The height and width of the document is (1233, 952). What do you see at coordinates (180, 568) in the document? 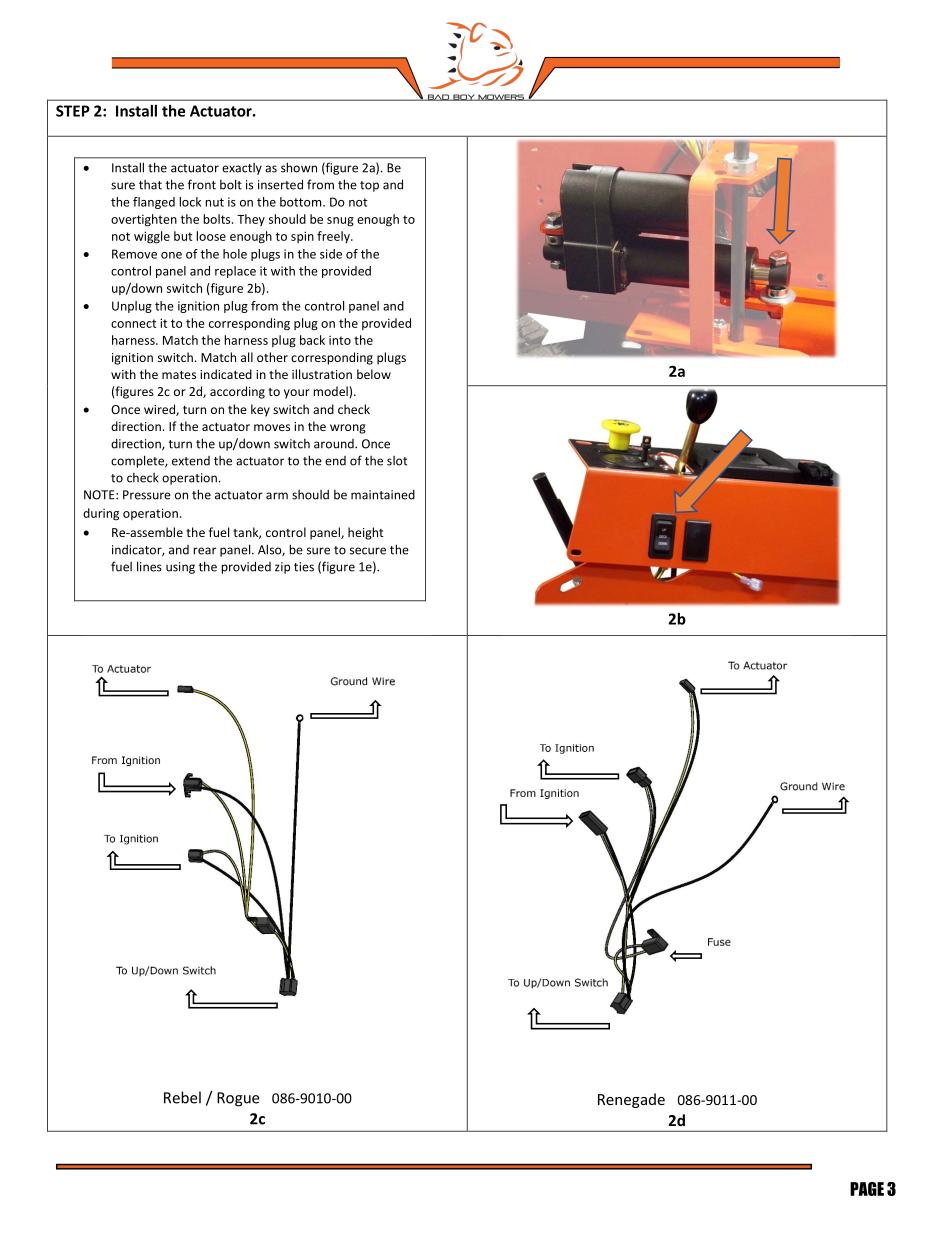
I see `using` at bounding box center [180, 568].
